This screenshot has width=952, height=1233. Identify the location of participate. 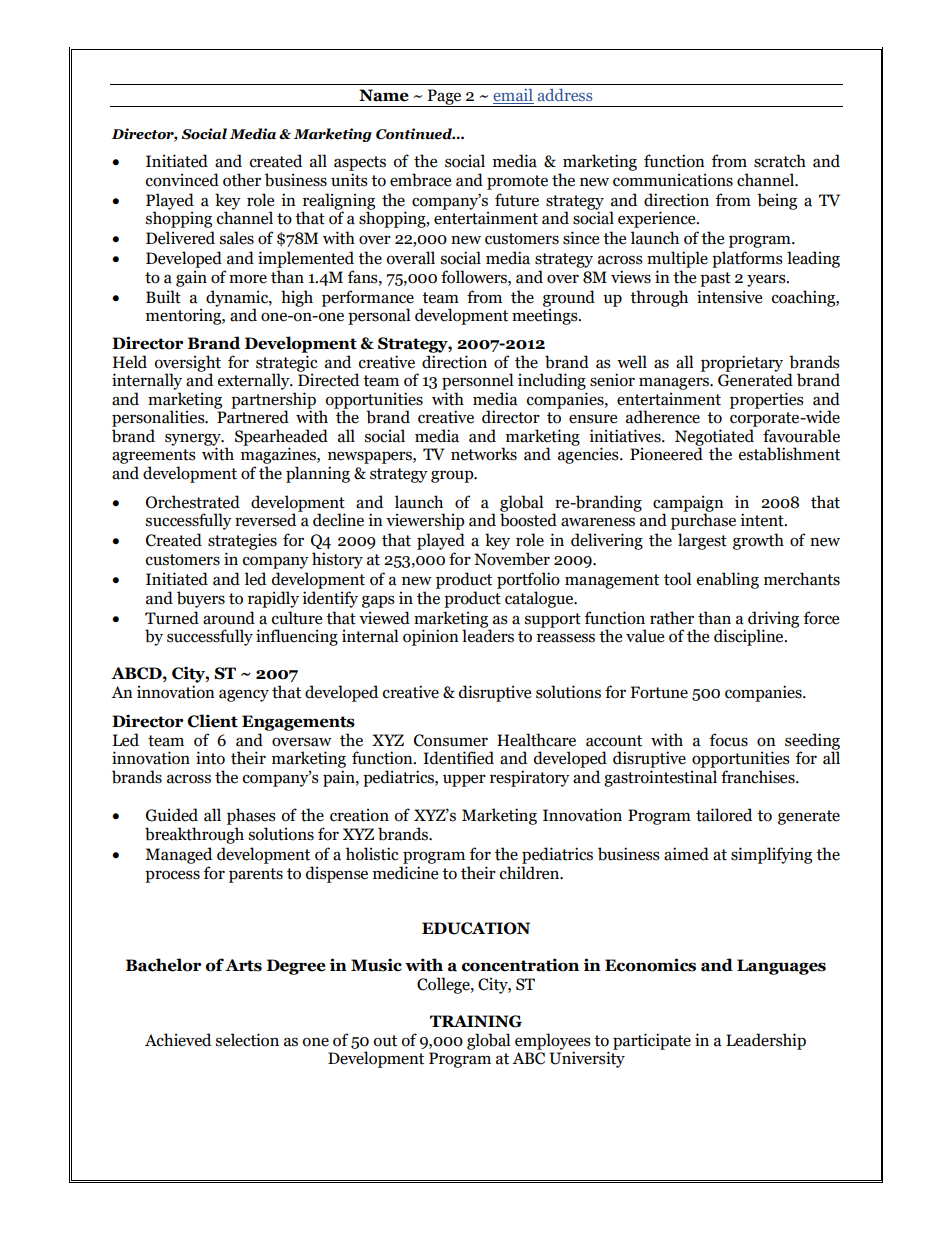
(652, 1041).
